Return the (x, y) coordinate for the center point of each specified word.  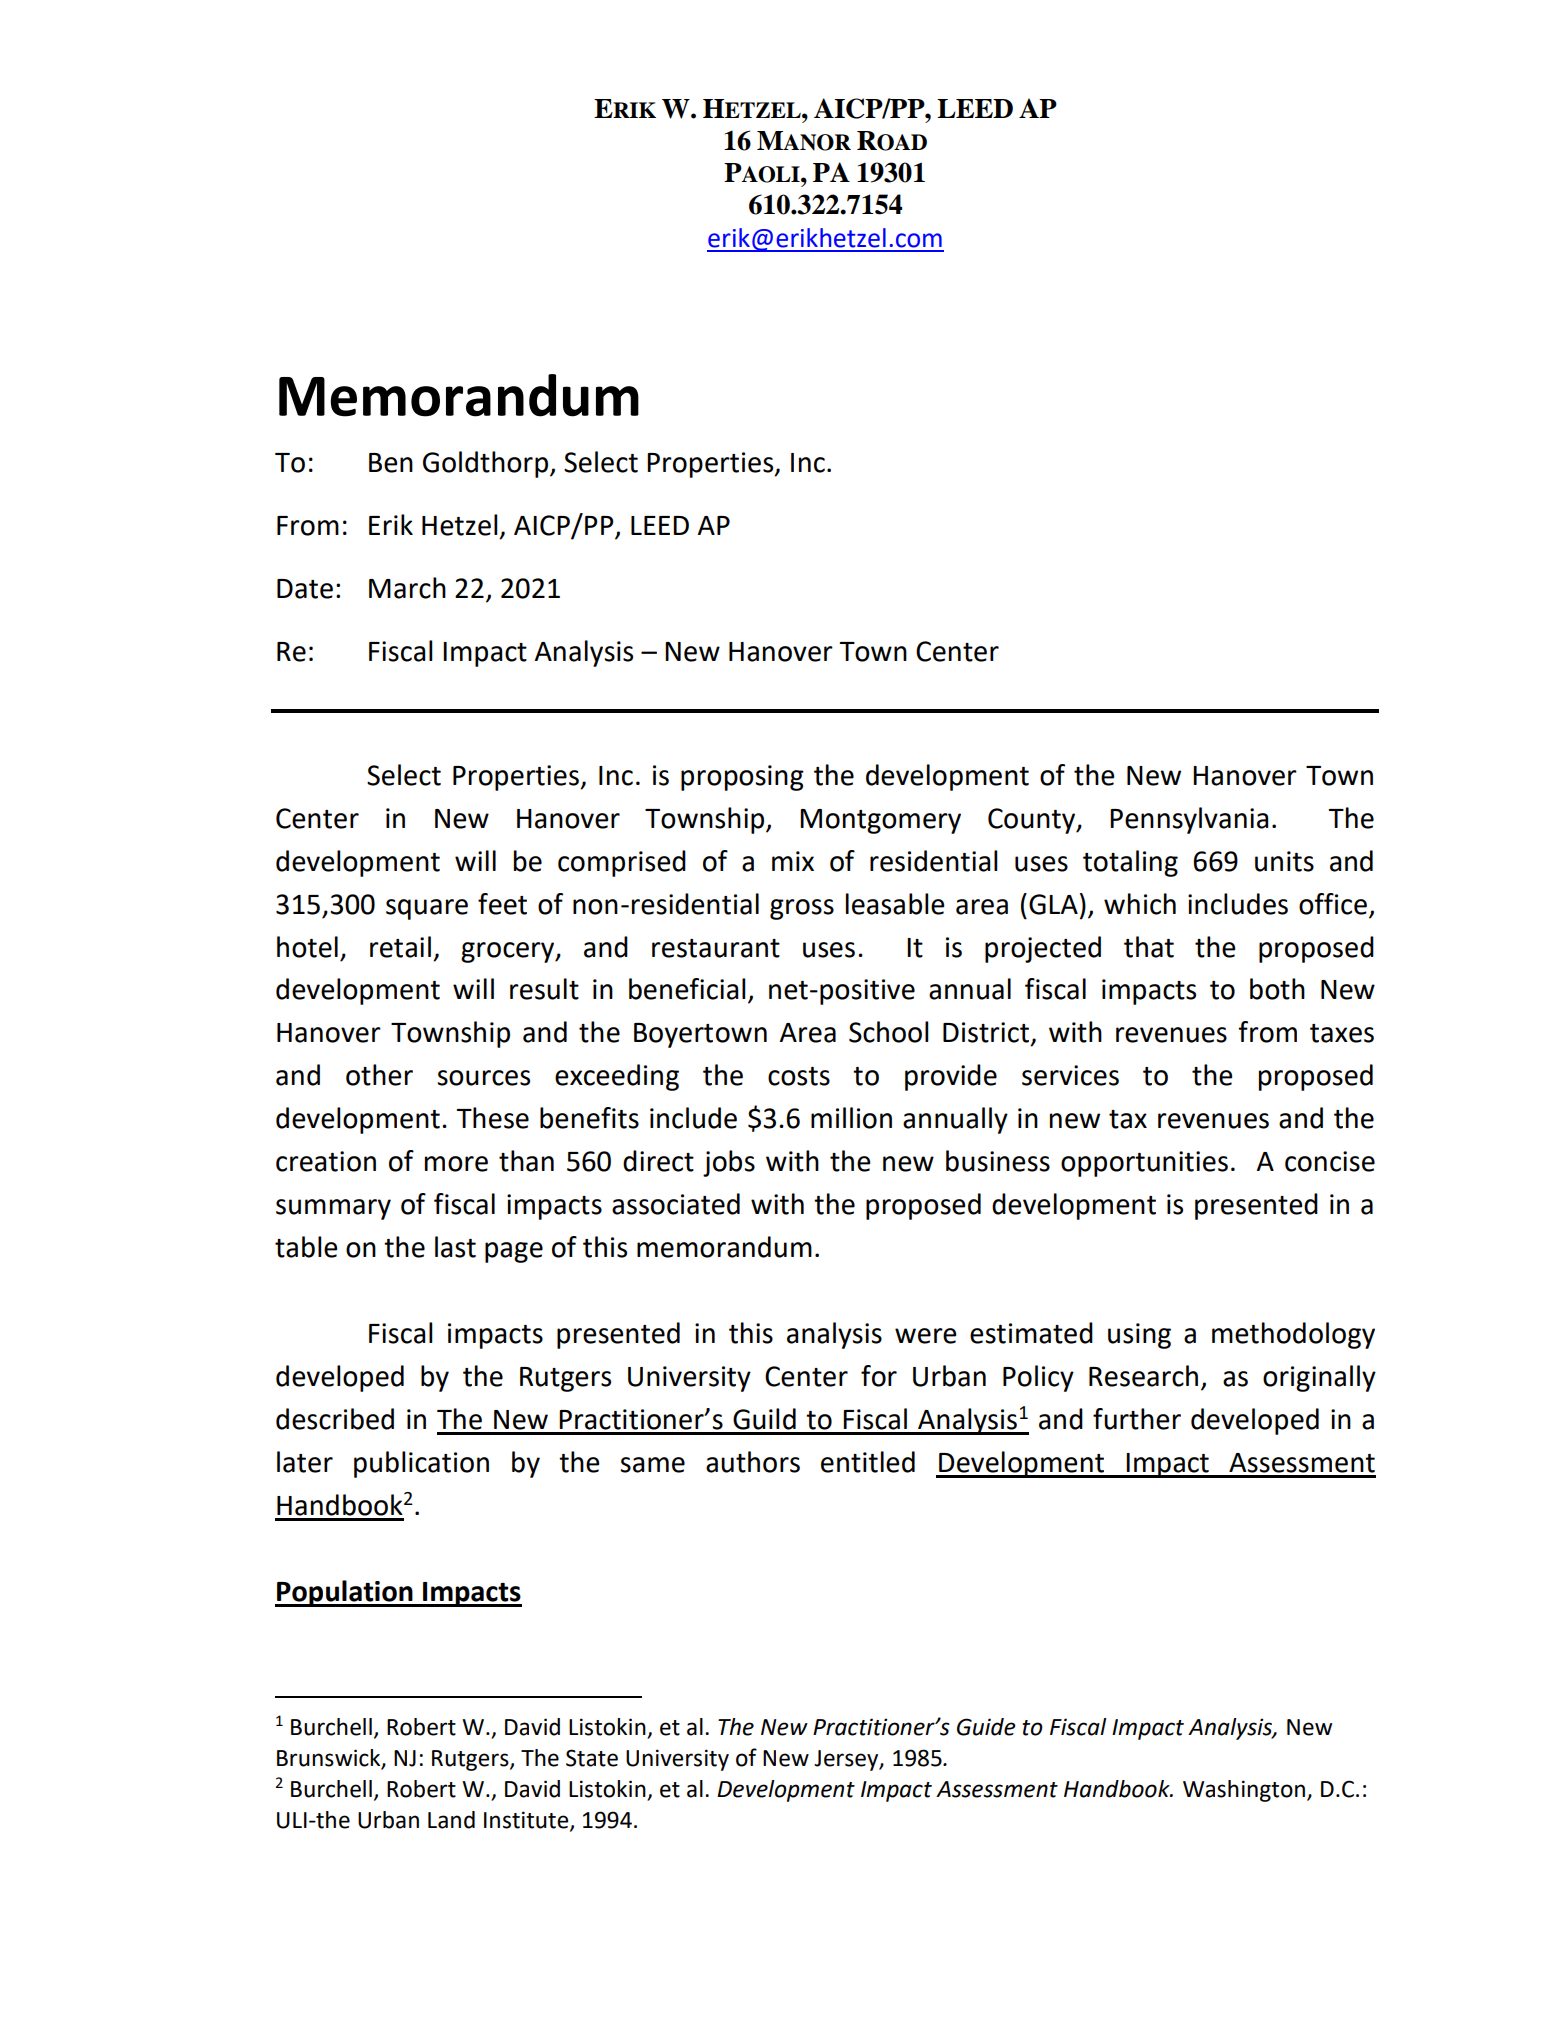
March (407, 588)
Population (345, 1593)
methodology (1293, 1335)
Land (451, 1820)
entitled (868, 1462)
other (379, 1075)
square (427, 909)
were (925, 1336)
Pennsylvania (1189, 820)
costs (799, 1076)
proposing (742, 778)
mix (793, 861)
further (1137, 1419)
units (1284, 861)
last (455, 1247)
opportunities (1144, 1164)
